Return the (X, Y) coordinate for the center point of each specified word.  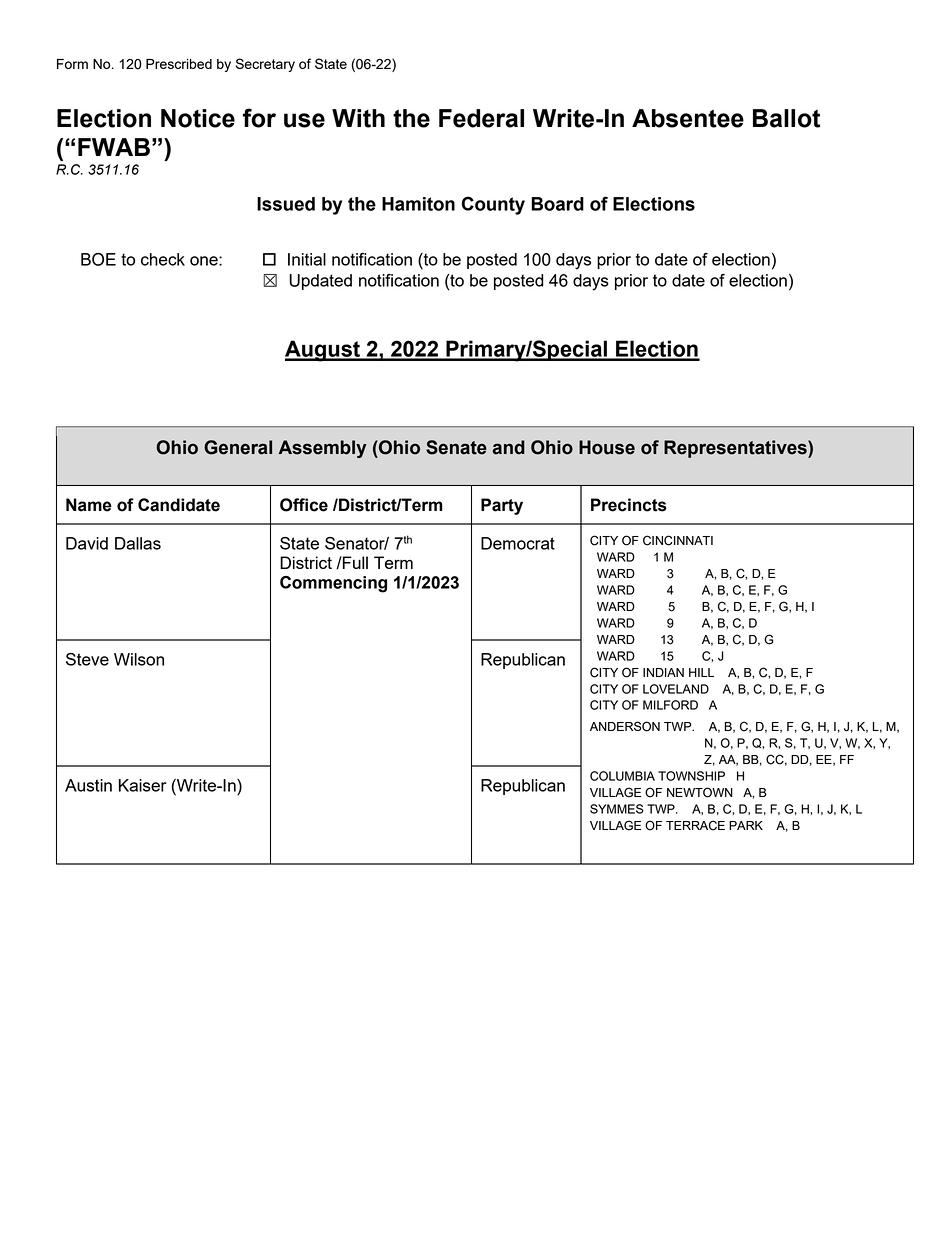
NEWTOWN (700, 792)
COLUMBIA (622, 776)
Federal (481, 118)
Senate (456, 447)
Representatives (736, 449)
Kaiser (143, 785)
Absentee (688, 118)
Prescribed (179, 64)
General (238, 447)
